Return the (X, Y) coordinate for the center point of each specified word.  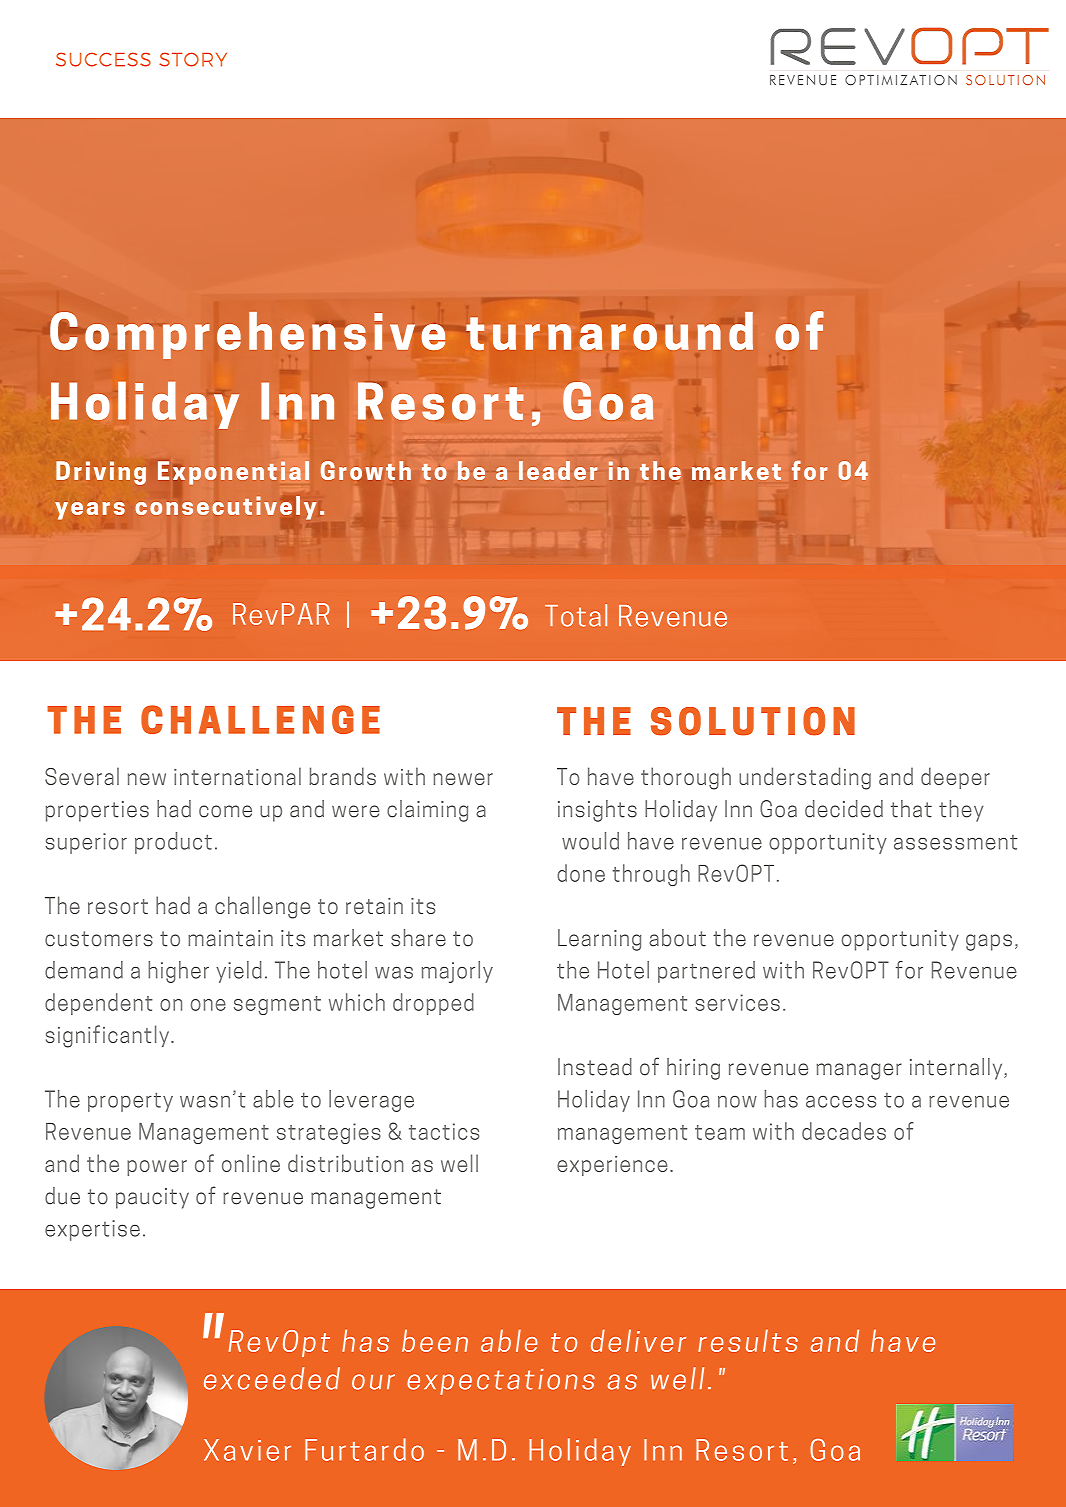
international (237, 776)
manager (859, 1071)
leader (558, 470)
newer (463, 779)
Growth (366, 470)
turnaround (609, 331)
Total (576, 615)
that (911, 809)
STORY (193, 59)
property (130, 1102)
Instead (595, 1067)
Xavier (247, 1450)
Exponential (233, 473)
